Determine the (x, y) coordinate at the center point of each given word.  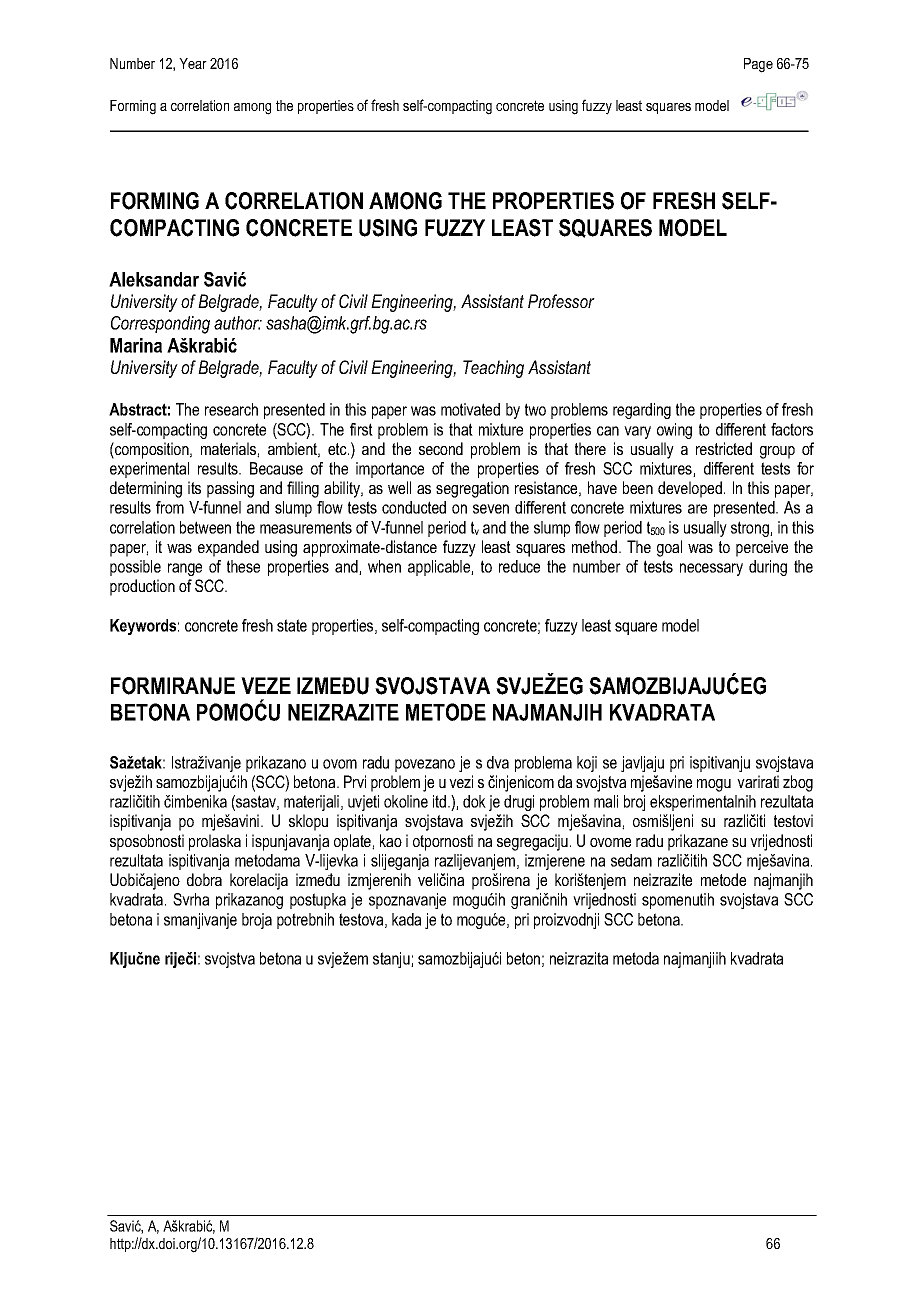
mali (606, 801)
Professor (561, 301)
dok (474, 801)
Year (193, 63)
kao (391, 840)
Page (758, 65)
